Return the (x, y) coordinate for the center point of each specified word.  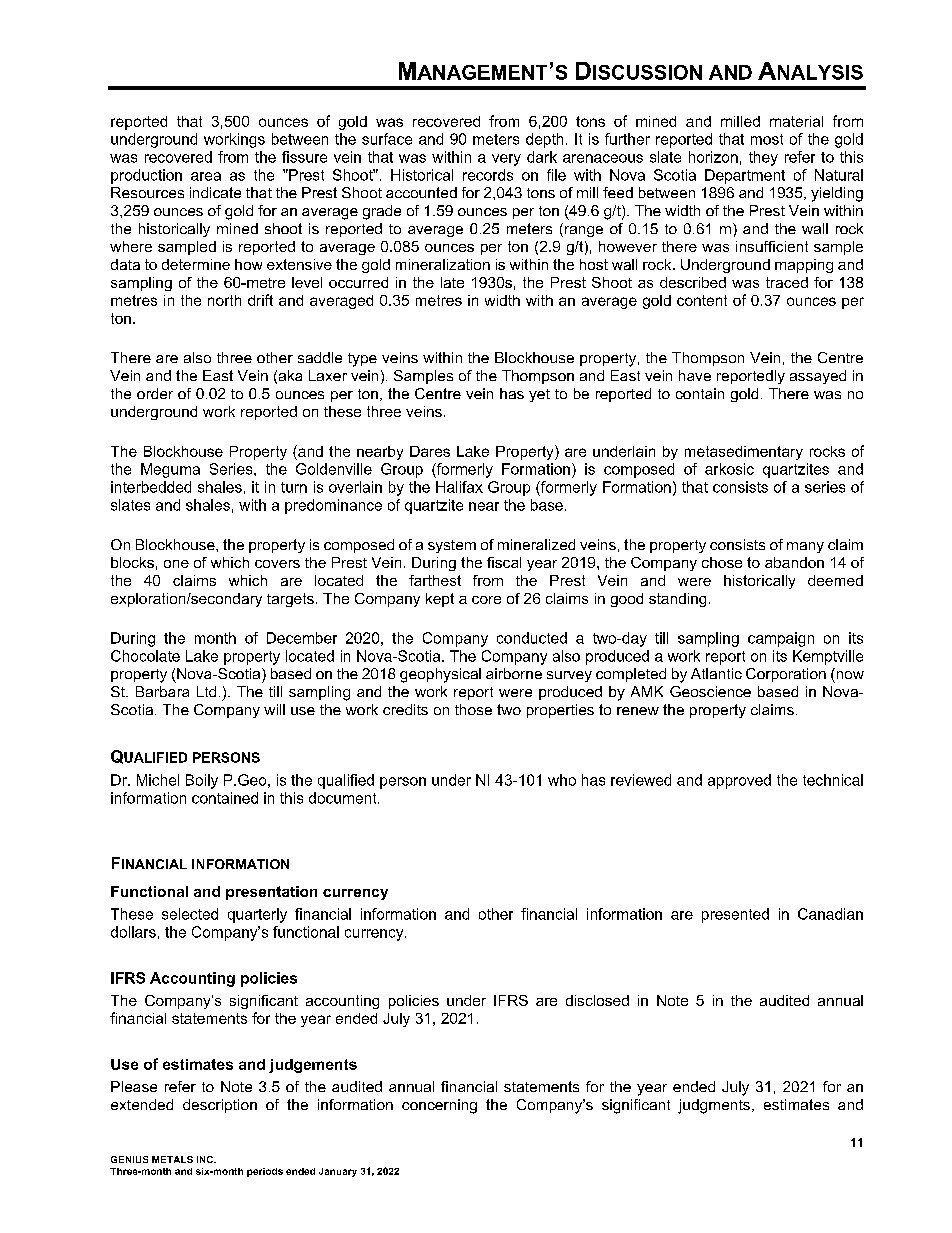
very (506, 160)
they (763, 158)
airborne (514, 673)
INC (206, 1159)
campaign (781, 639)
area (206, 176)
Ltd (206, 691)
